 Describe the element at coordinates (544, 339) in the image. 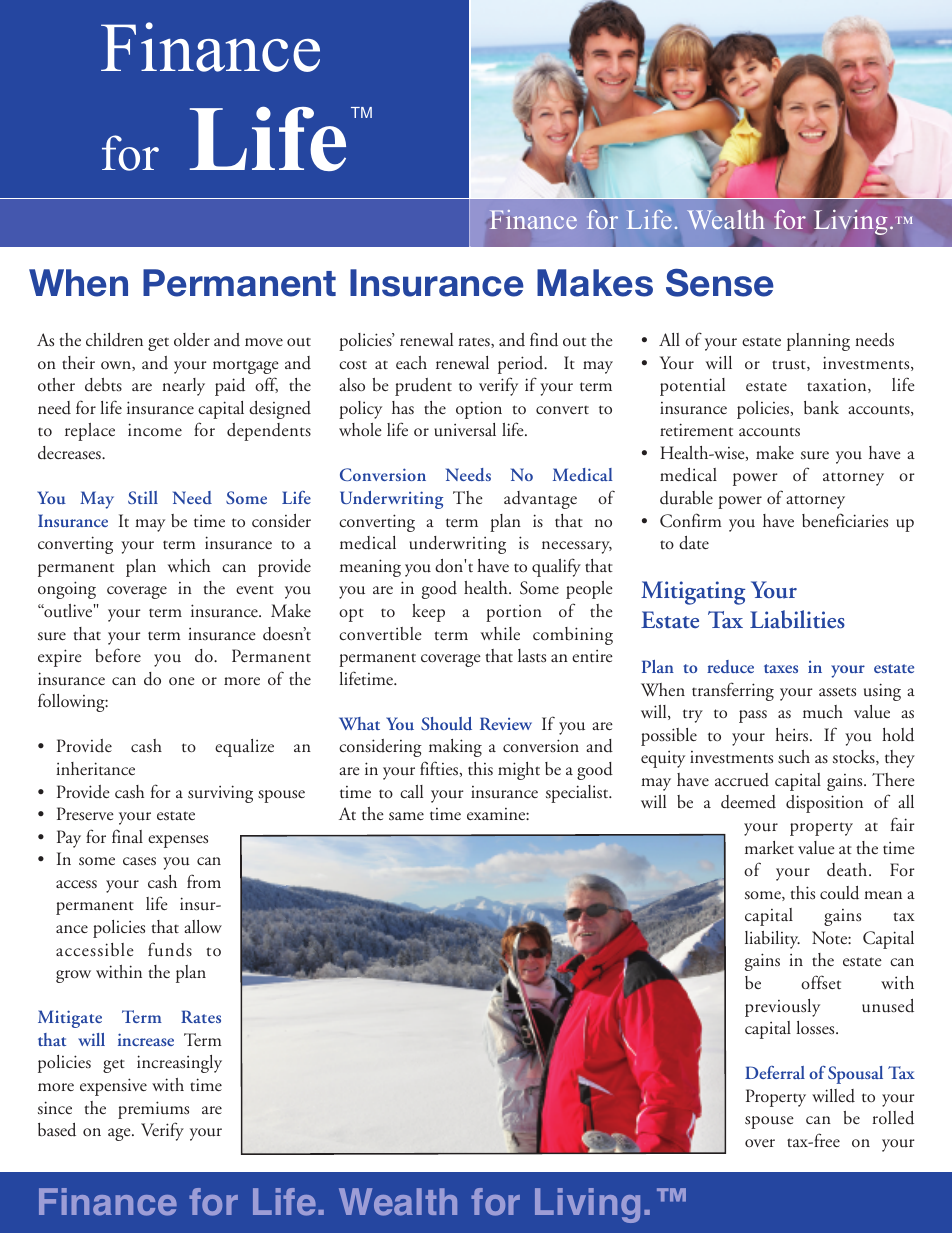

I see `find` at that location.
